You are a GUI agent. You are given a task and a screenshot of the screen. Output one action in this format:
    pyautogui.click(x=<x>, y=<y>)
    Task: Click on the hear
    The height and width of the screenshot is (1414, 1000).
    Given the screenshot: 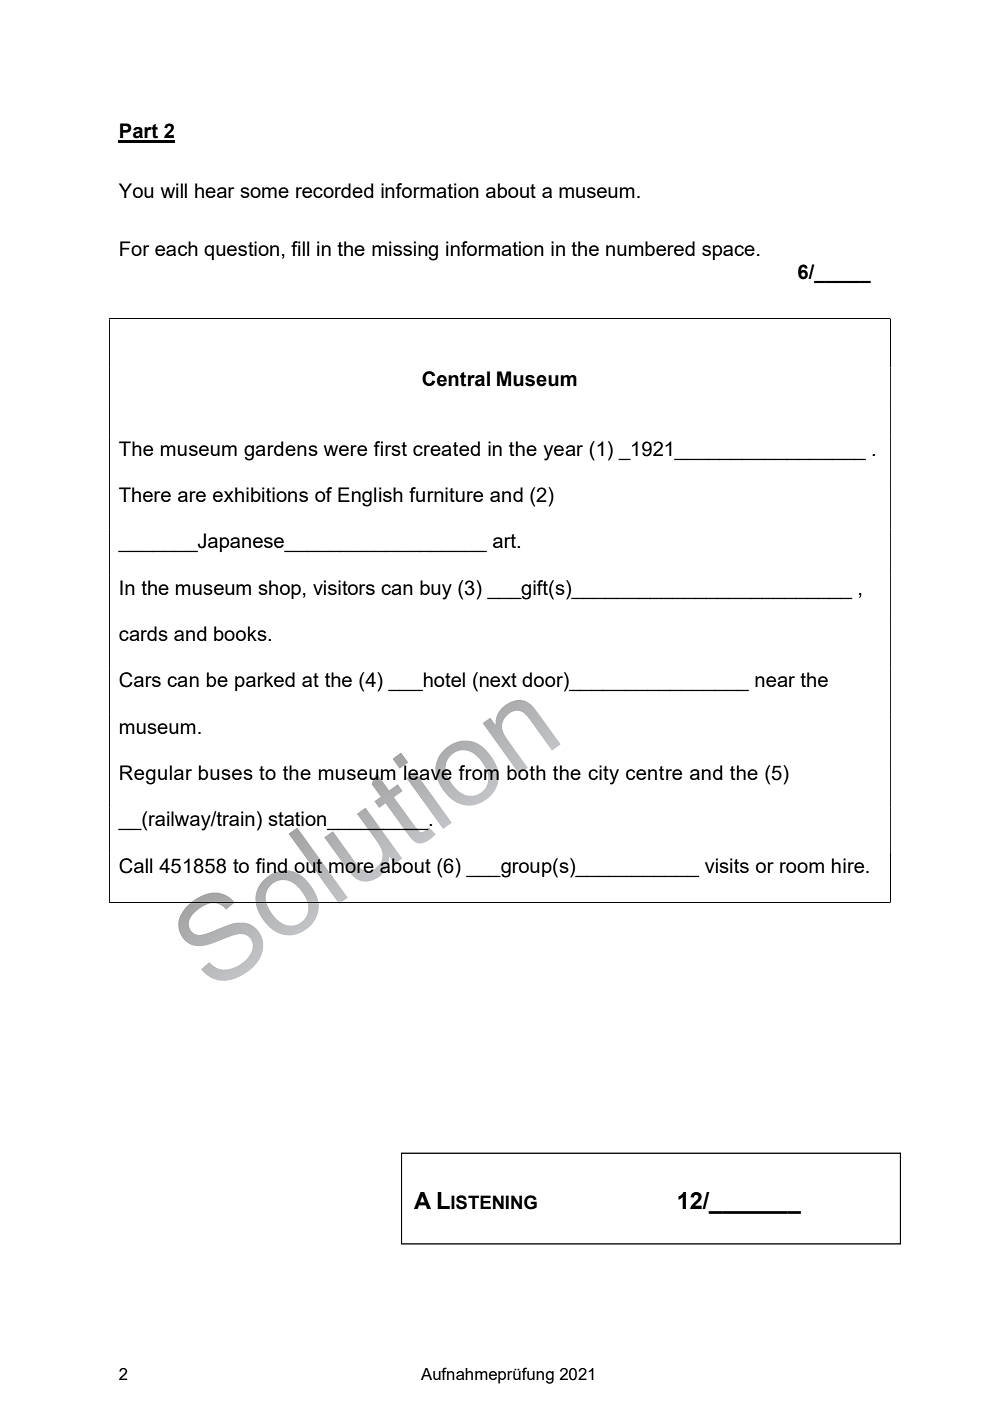 What is the action you would take?
    pyautogui.click(x=214, y=190)
